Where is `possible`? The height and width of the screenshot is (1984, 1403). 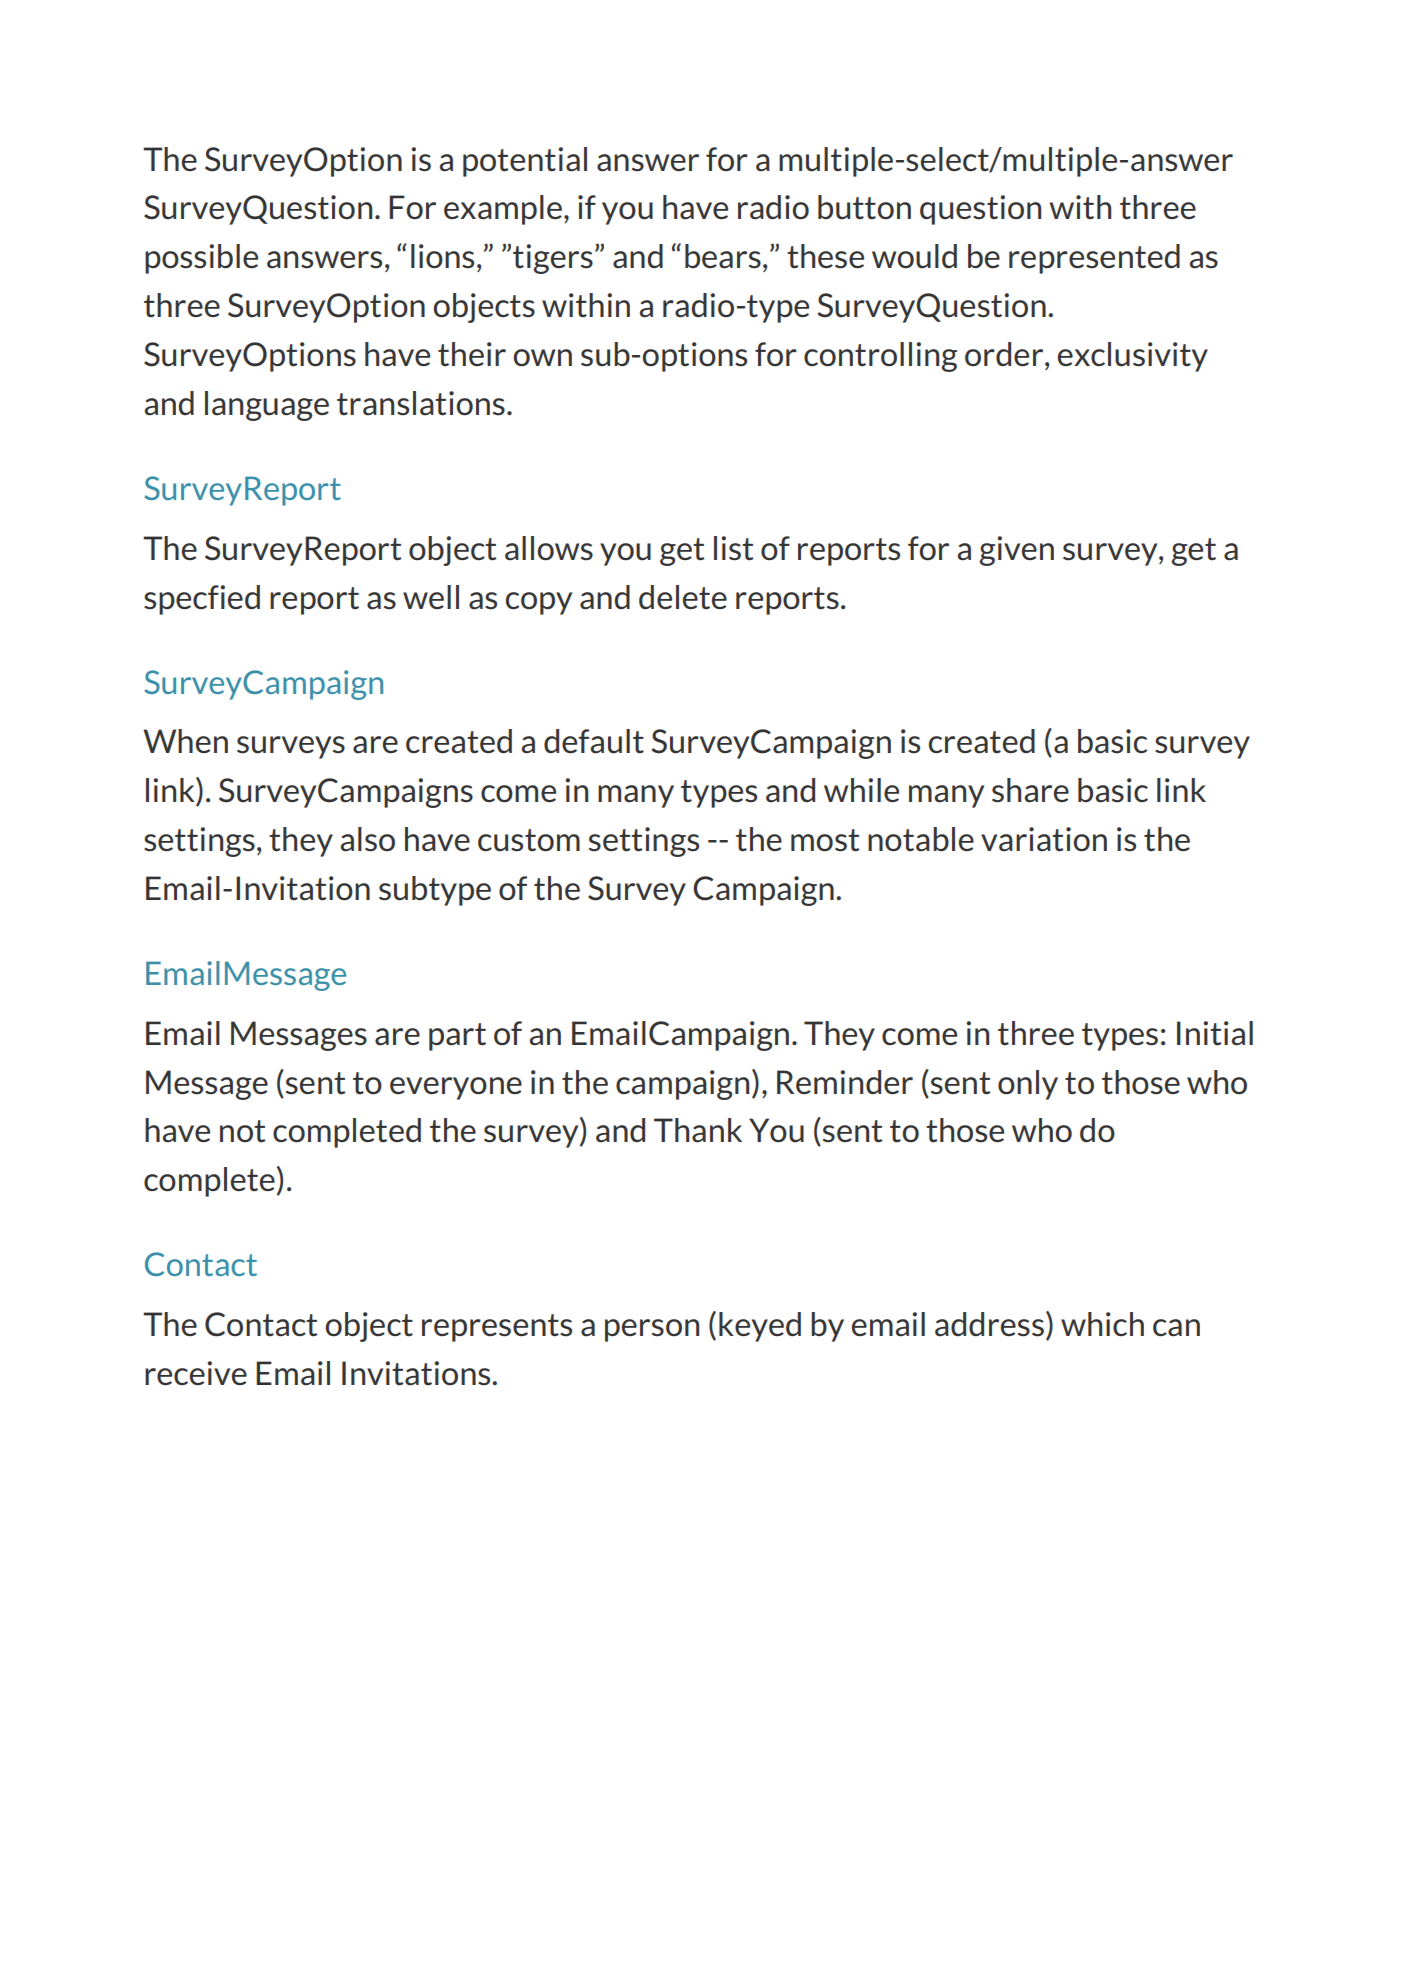 possible is located at coordinates (201, 259).
